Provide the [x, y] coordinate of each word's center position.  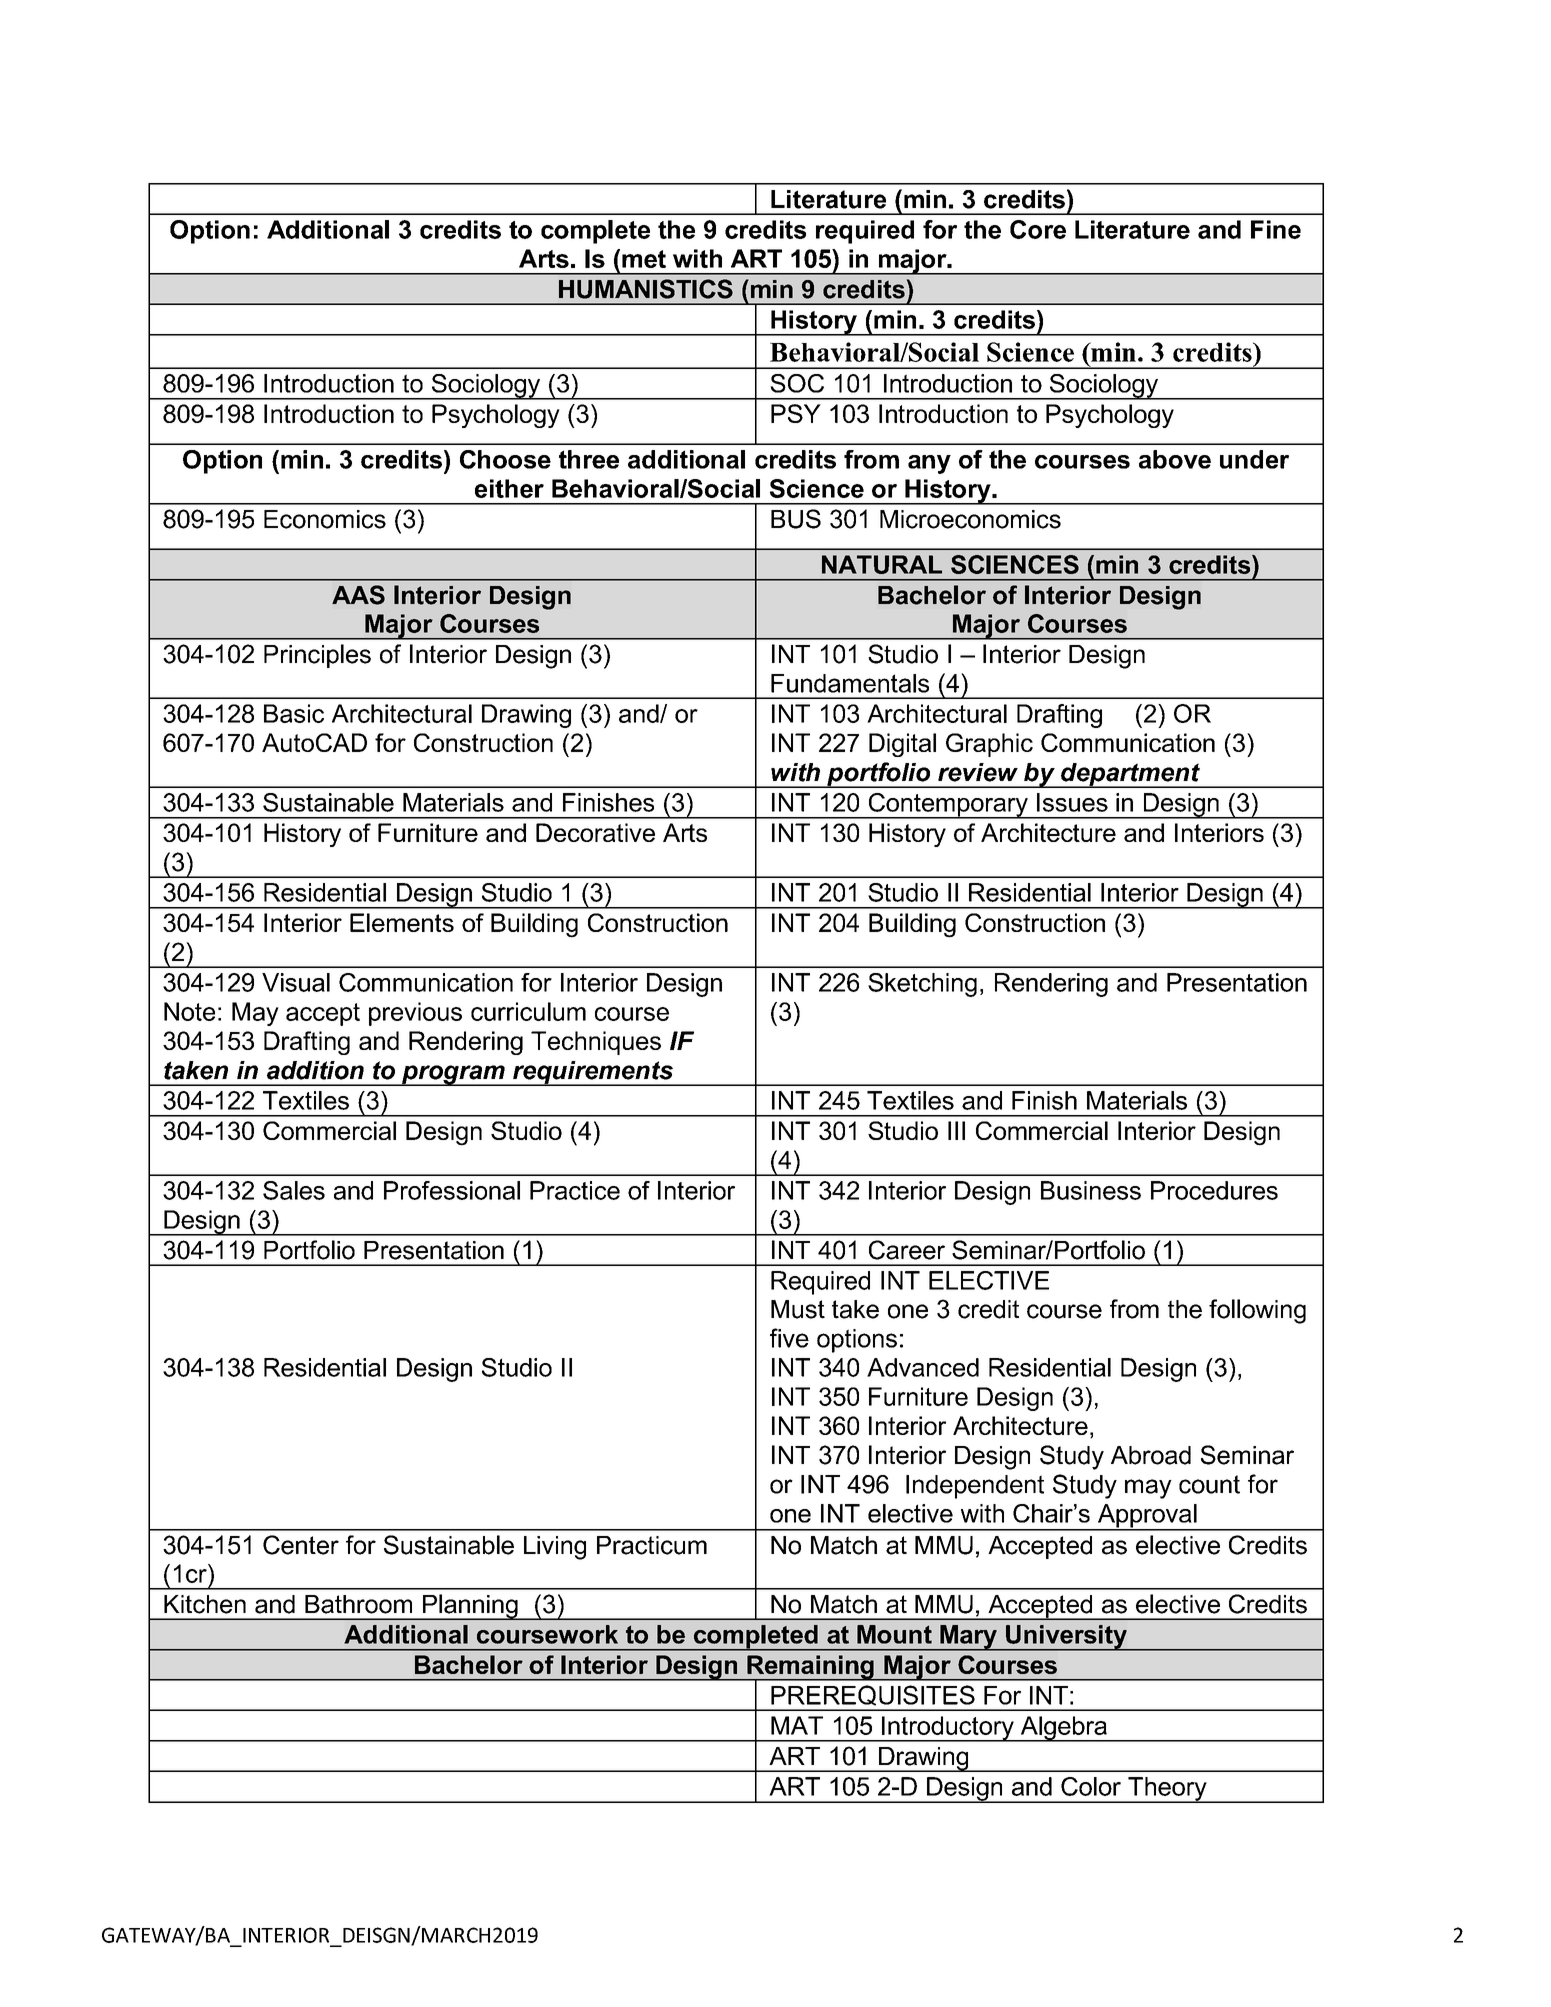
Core [1038, 229]
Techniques [596, 1043]
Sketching [922, 985]
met [644, 259]
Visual [296, 982]
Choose [505, 459]
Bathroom [358, 1604]
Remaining [810, 1668]
